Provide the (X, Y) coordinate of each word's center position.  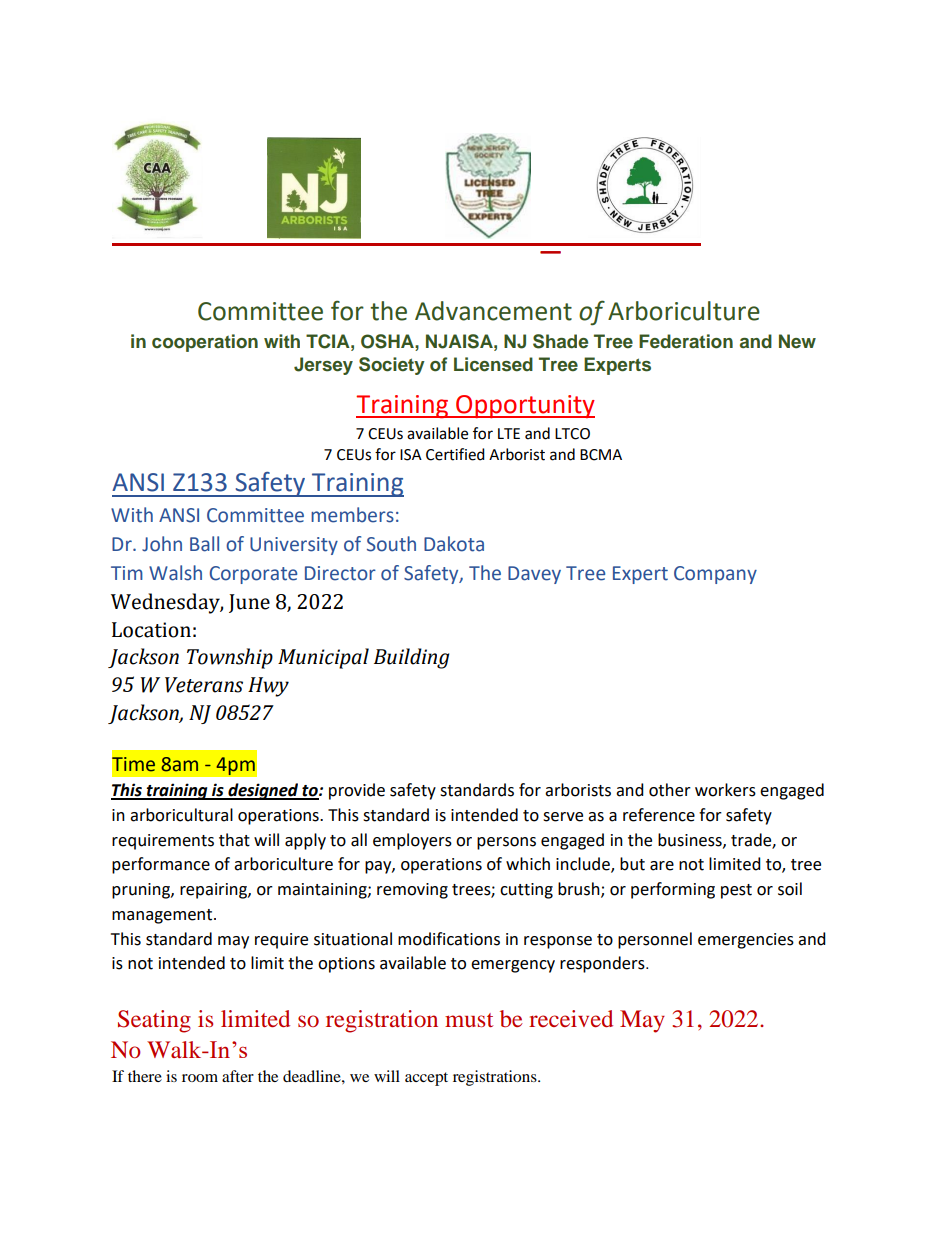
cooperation (205, 343)
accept (426, 1079)
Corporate (253, 575)
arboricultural (181, 815)
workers (725, 790)
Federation (686, 341)
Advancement (493, 311)
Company (715, 575)
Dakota (454, 544)
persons (506, 843)
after (238, 1076)
